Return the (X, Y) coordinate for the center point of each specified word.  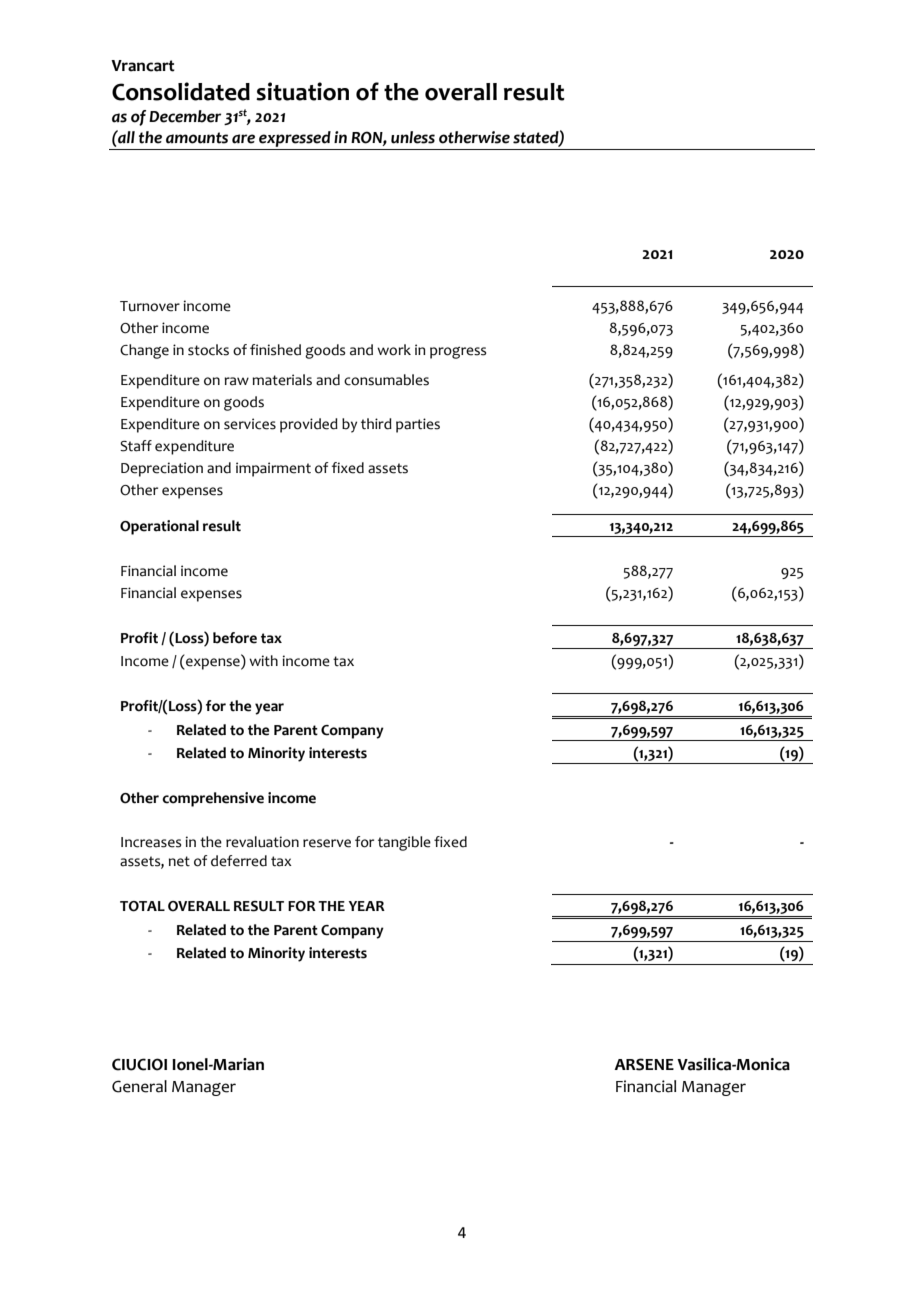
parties (418, 425)
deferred (239, 861)
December (185, 116)
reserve (327, 843)
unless (413, 137)
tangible (404, 843)
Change (144, 351)
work (394, 350)
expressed (295, 140)
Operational (159, 527)
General (139, 1086)
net (179, 861)
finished (275, 350)
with (263, 661)
